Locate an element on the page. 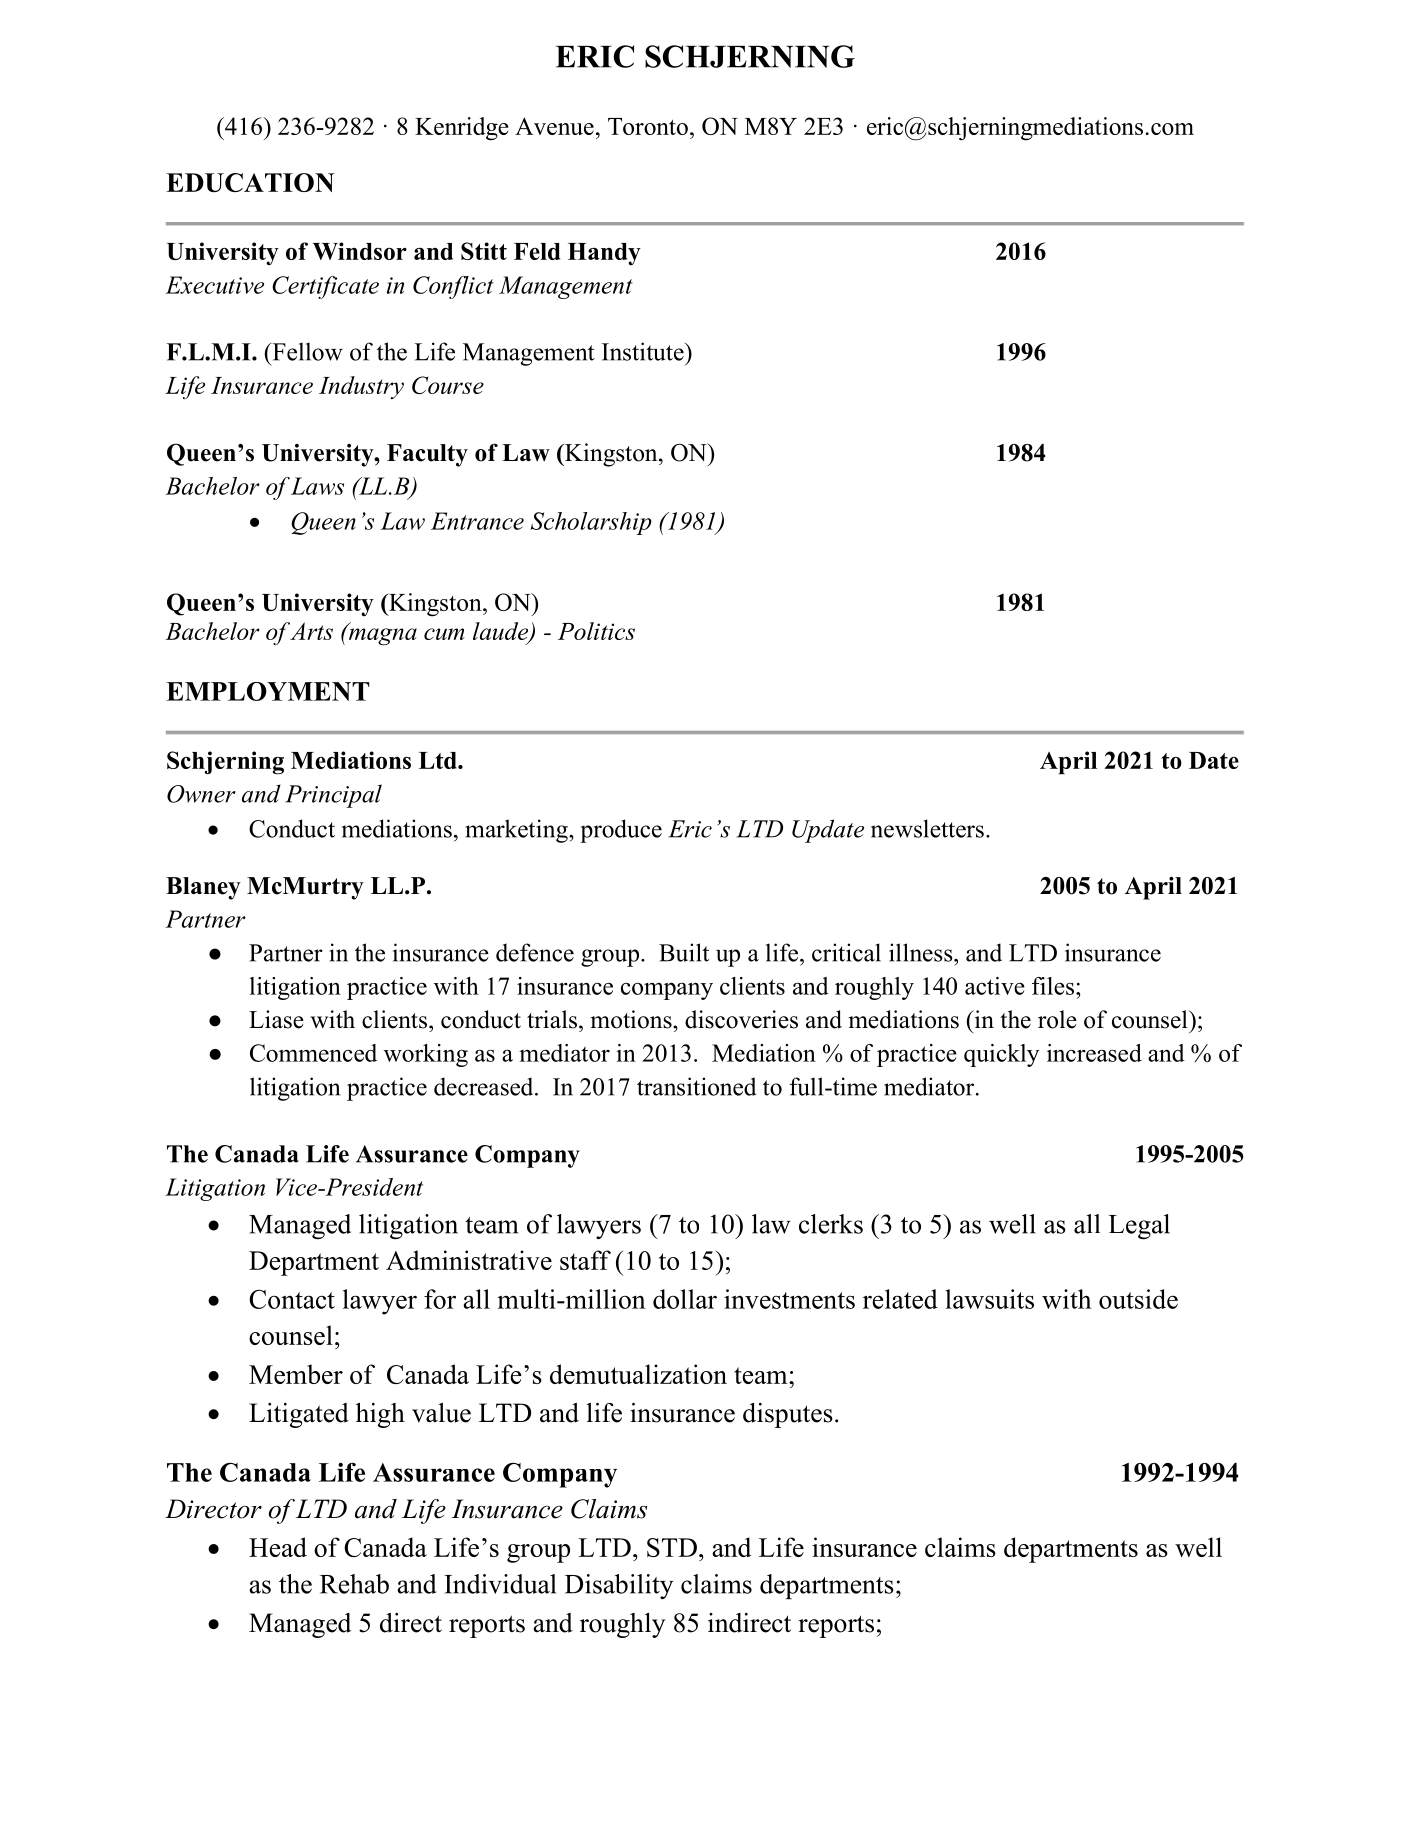 Image resolution: width=1410 pixels, height=1825 pixels. newsletters is located at coordinates (927, 828).
